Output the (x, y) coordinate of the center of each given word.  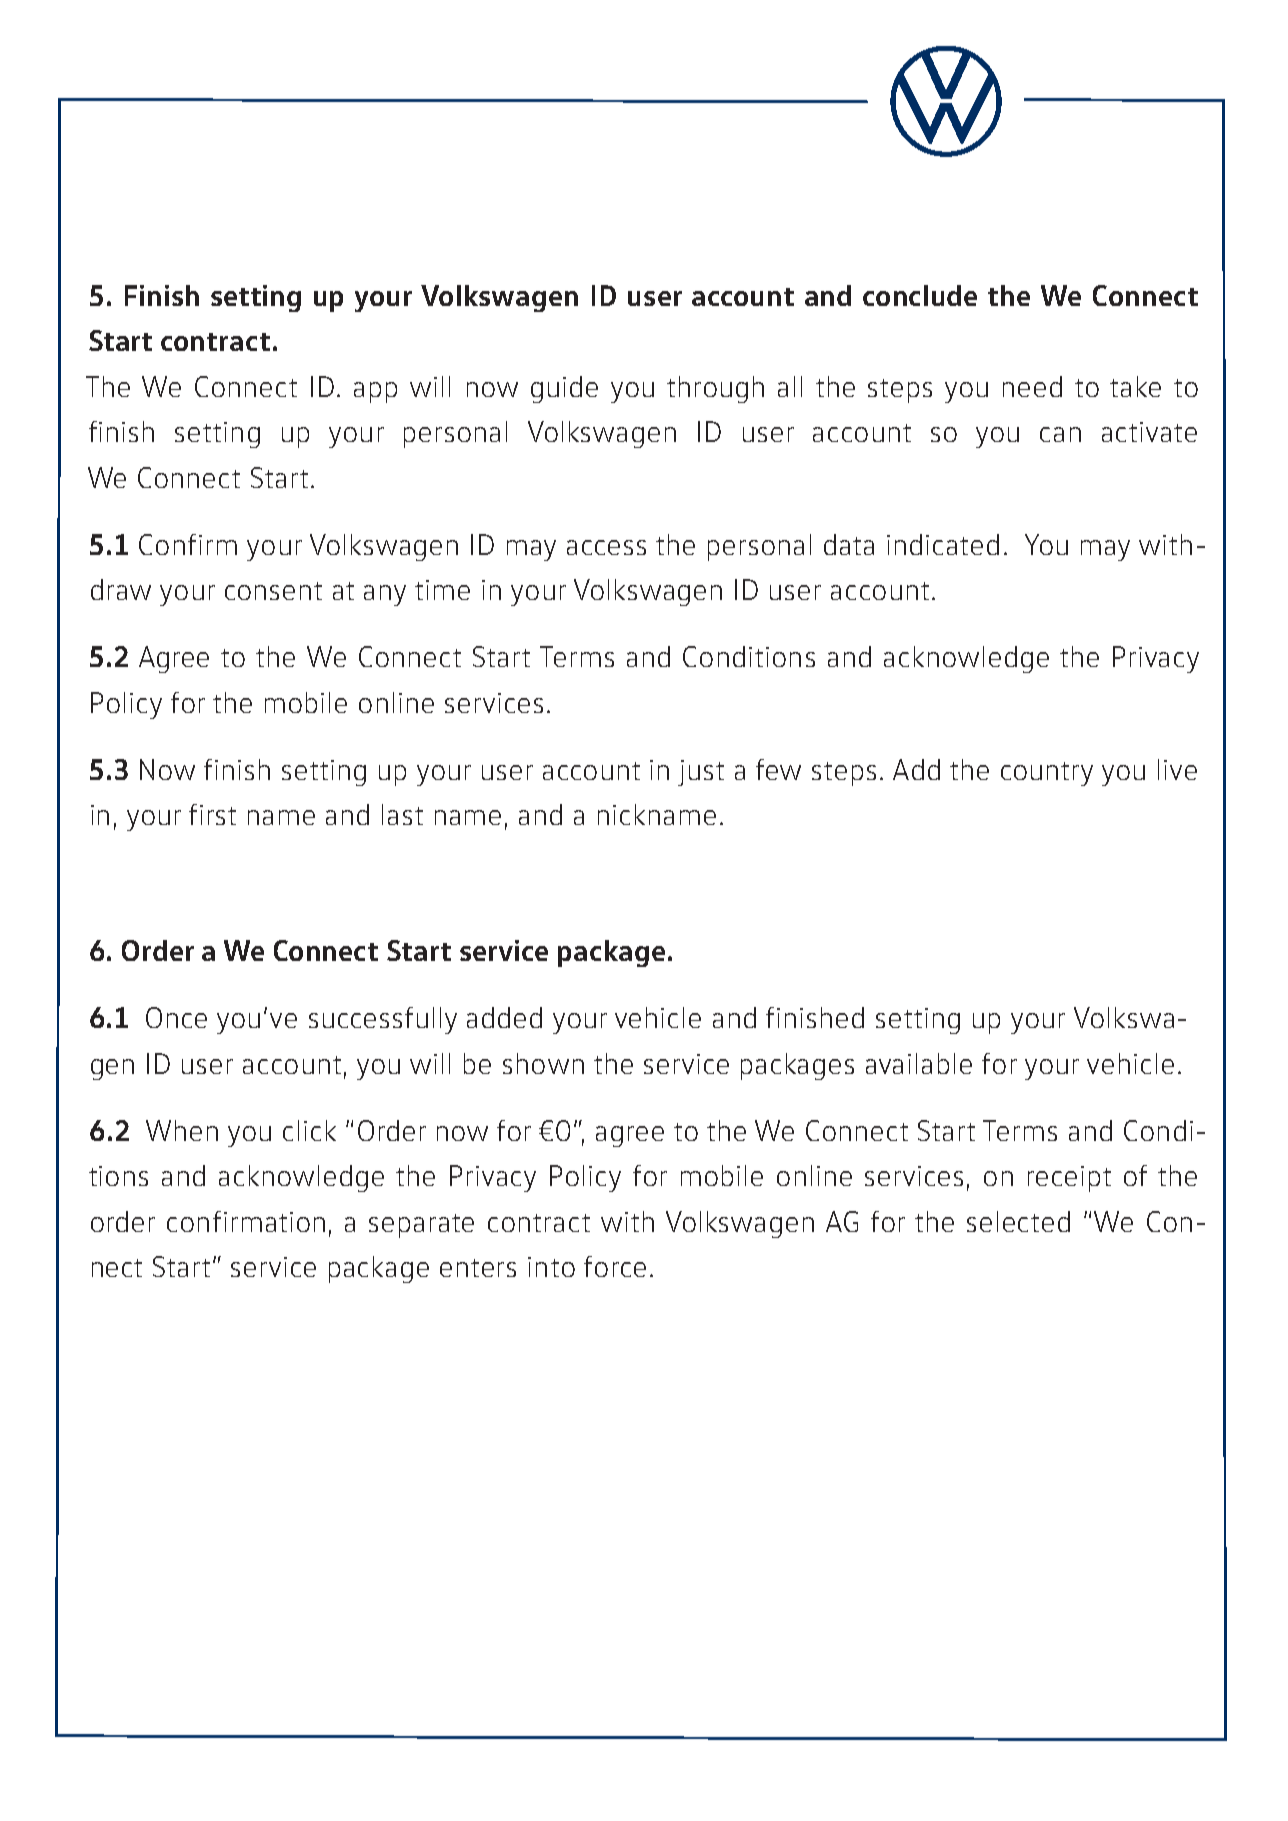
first (212, 814)
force (615, 1266)
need (1032, 386)
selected (1018, 1221)
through (715, 389)
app (375, 392)
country (1047, 774)
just (701, 773)
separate (421, 1226)
